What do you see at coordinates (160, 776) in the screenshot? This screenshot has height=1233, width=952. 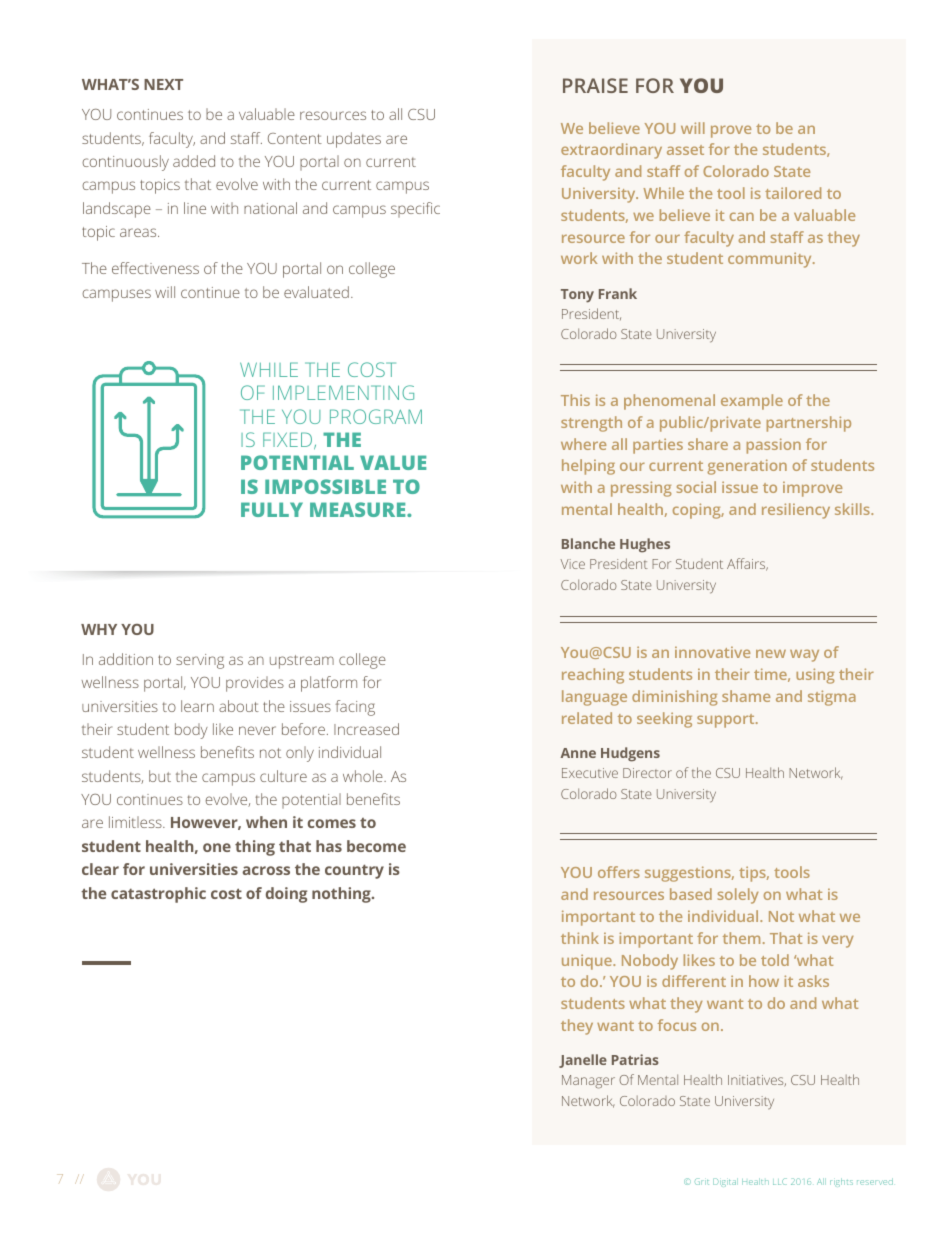 I see `but` at bounding box center [160, 776].
